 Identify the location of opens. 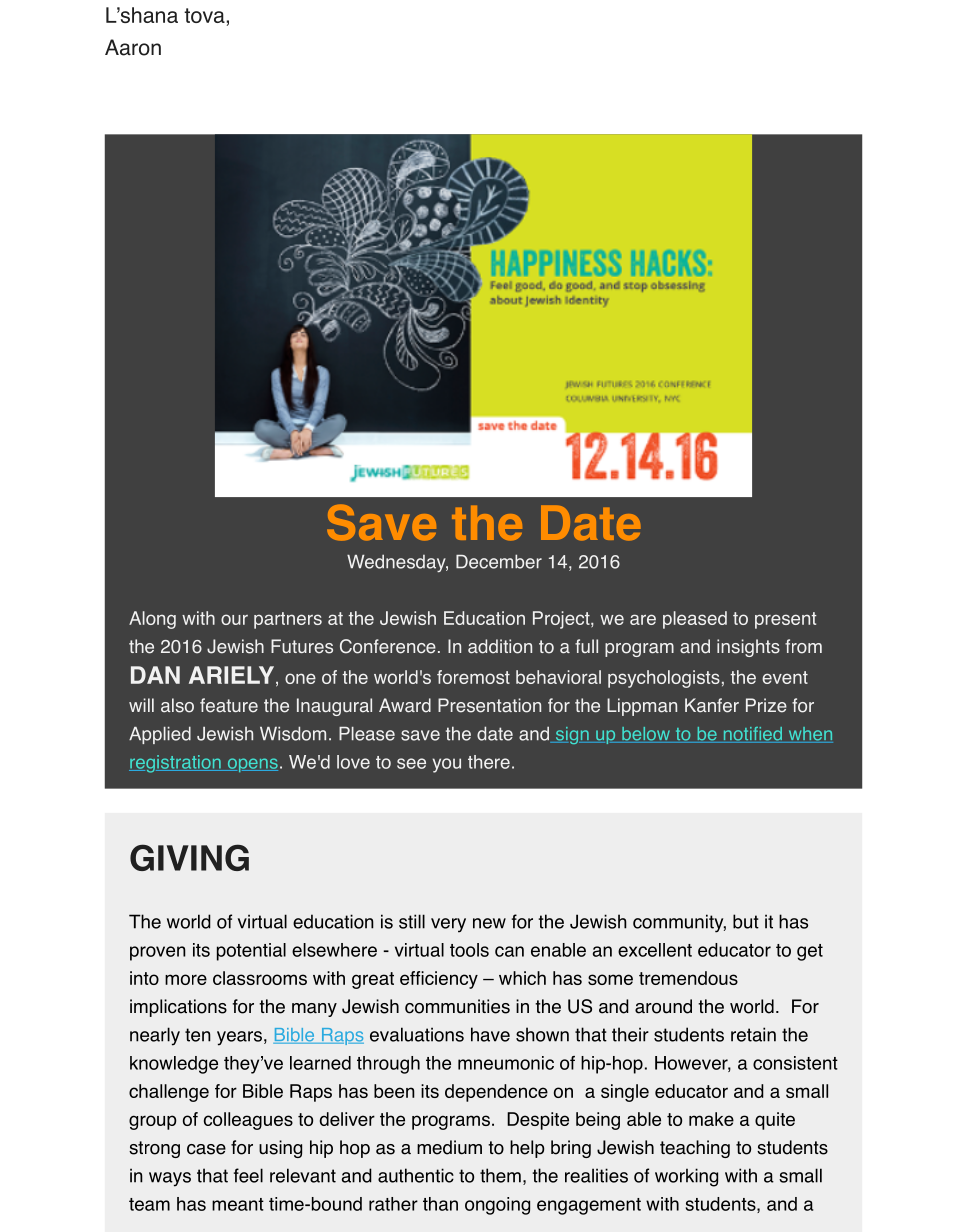
(251, 765).
